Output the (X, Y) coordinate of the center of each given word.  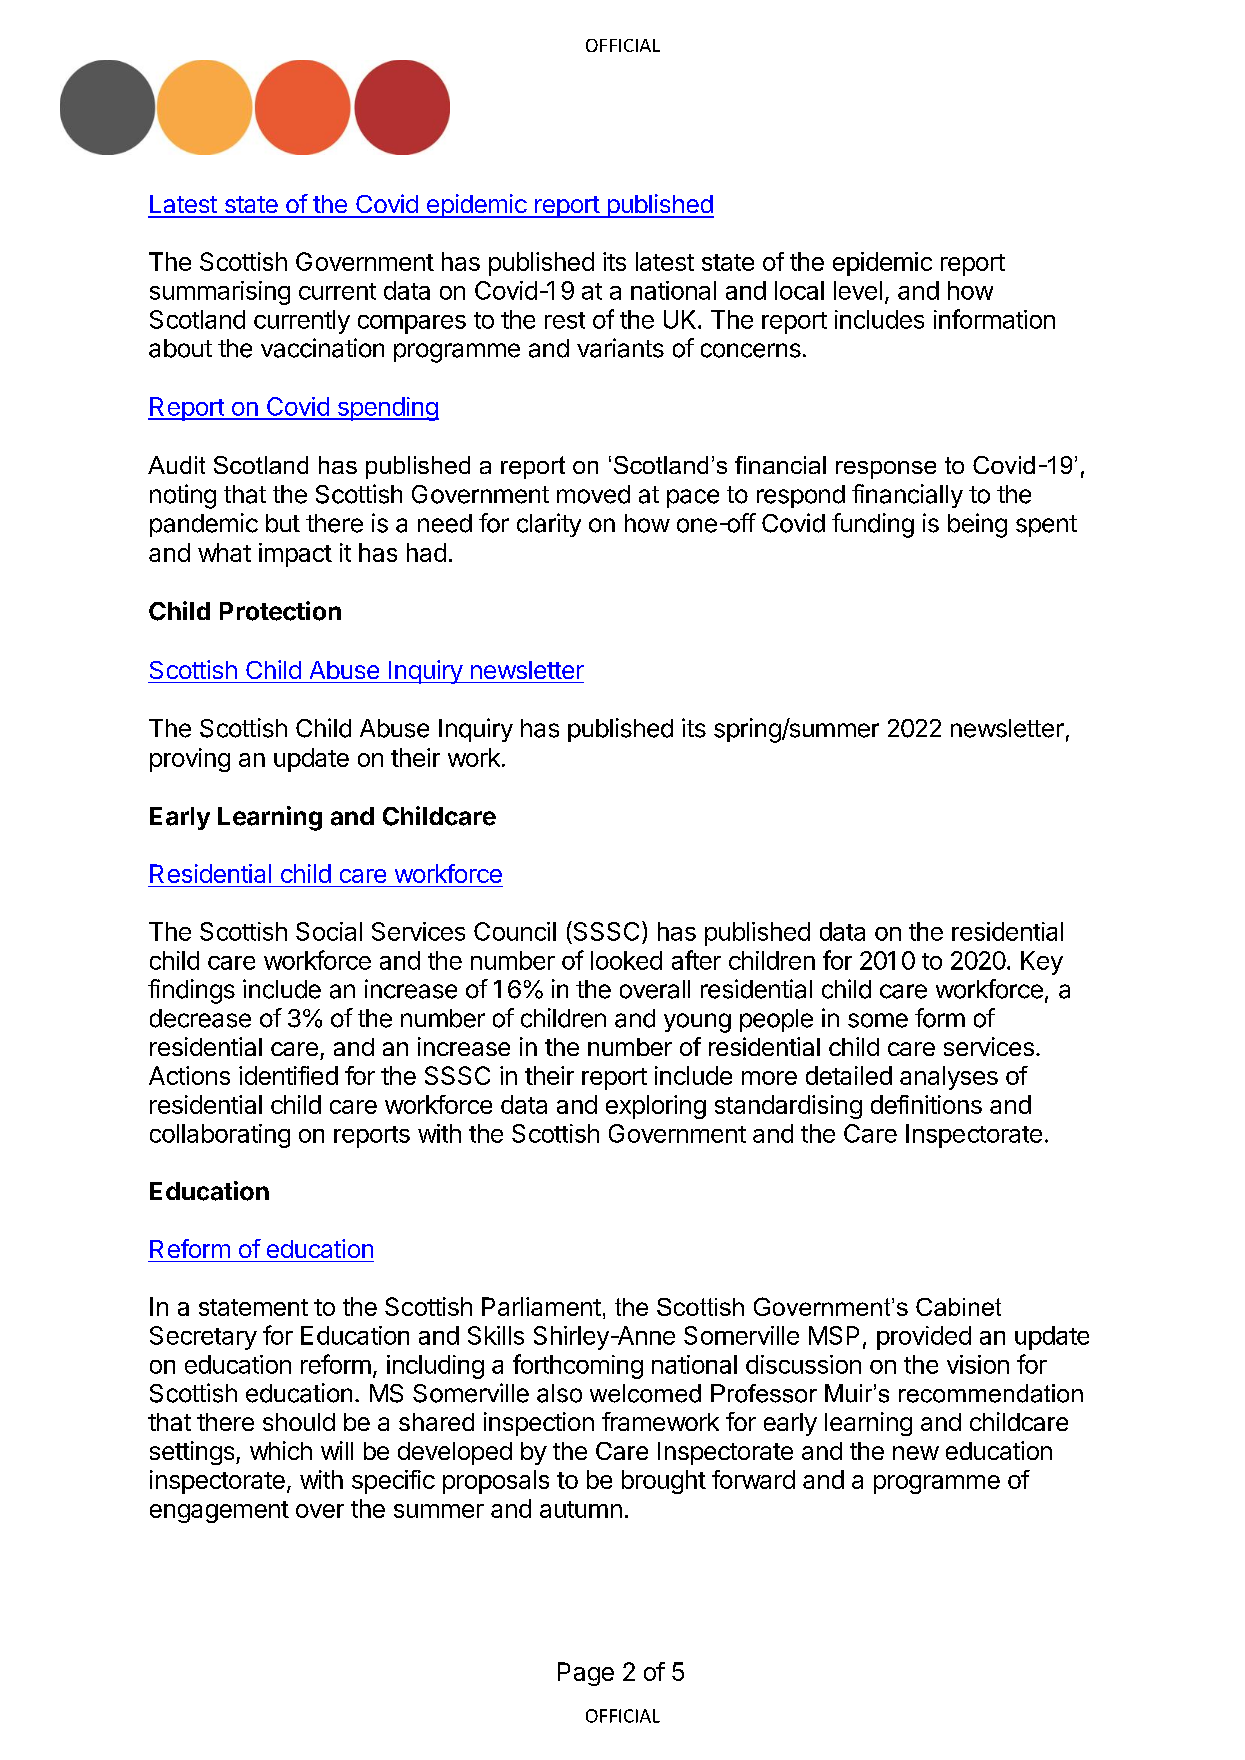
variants (620, 348)
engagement (219, 1512)
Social (329, 931)
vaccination (322, 348)
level (858, 290)
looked (626, 960)
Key (1042, 963)
